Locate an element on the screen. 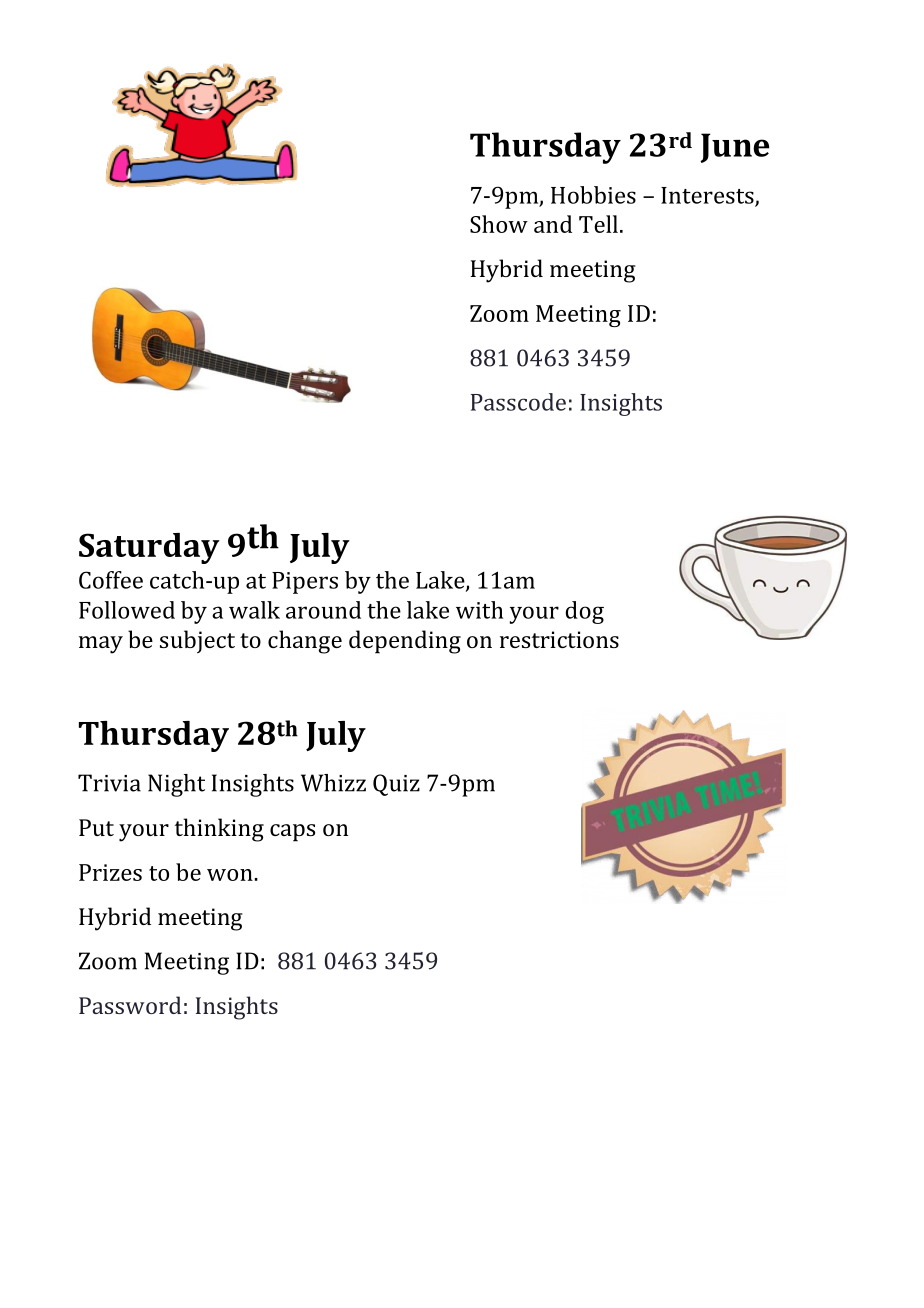 Image resolution: width=924 pixels, height=1308 pixels. dog is located at coordinates (585, 612).
